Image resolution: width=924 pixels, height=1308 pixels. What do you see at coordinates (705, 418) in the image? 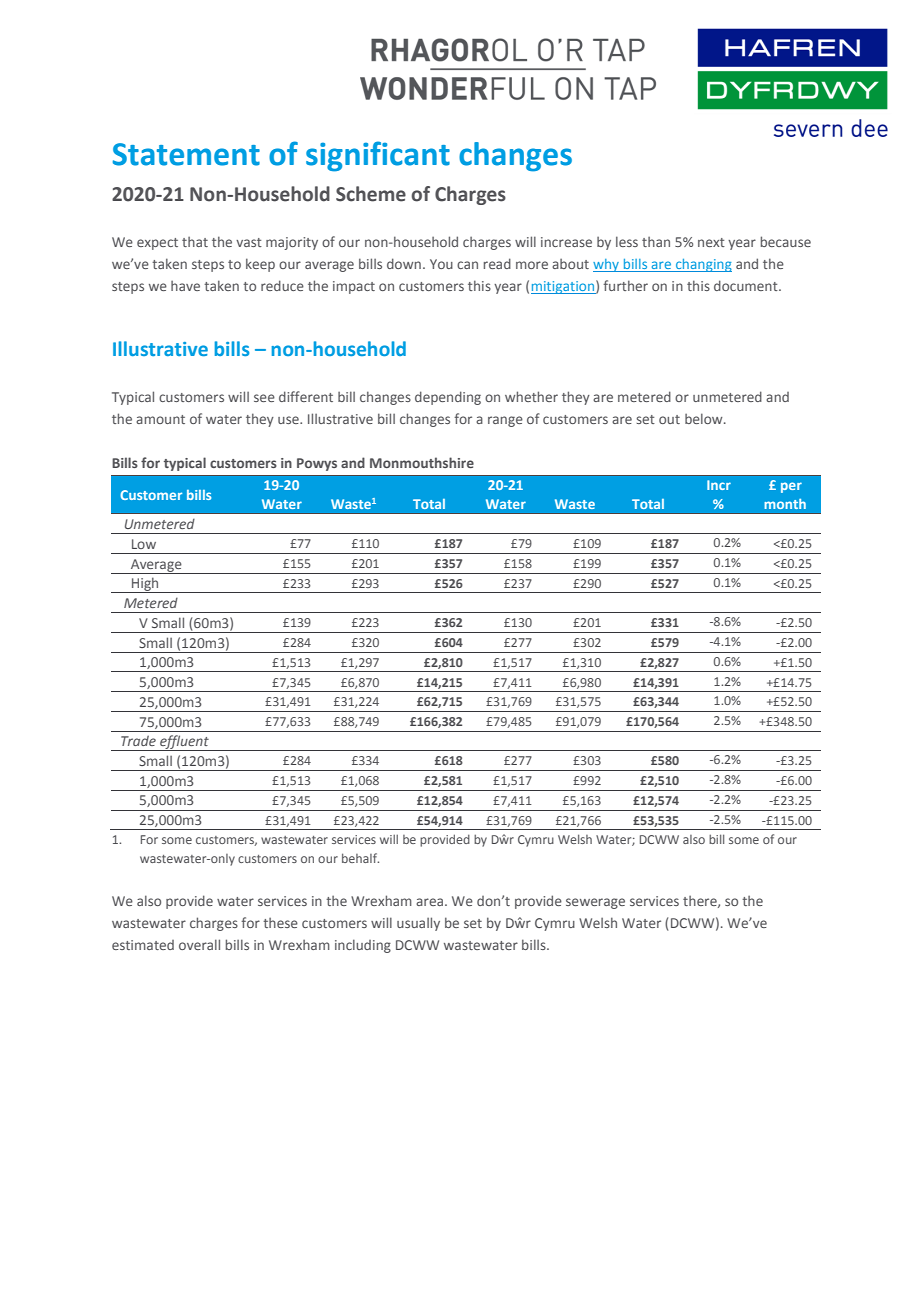
I see `below` at bounding box center [705, 418].
